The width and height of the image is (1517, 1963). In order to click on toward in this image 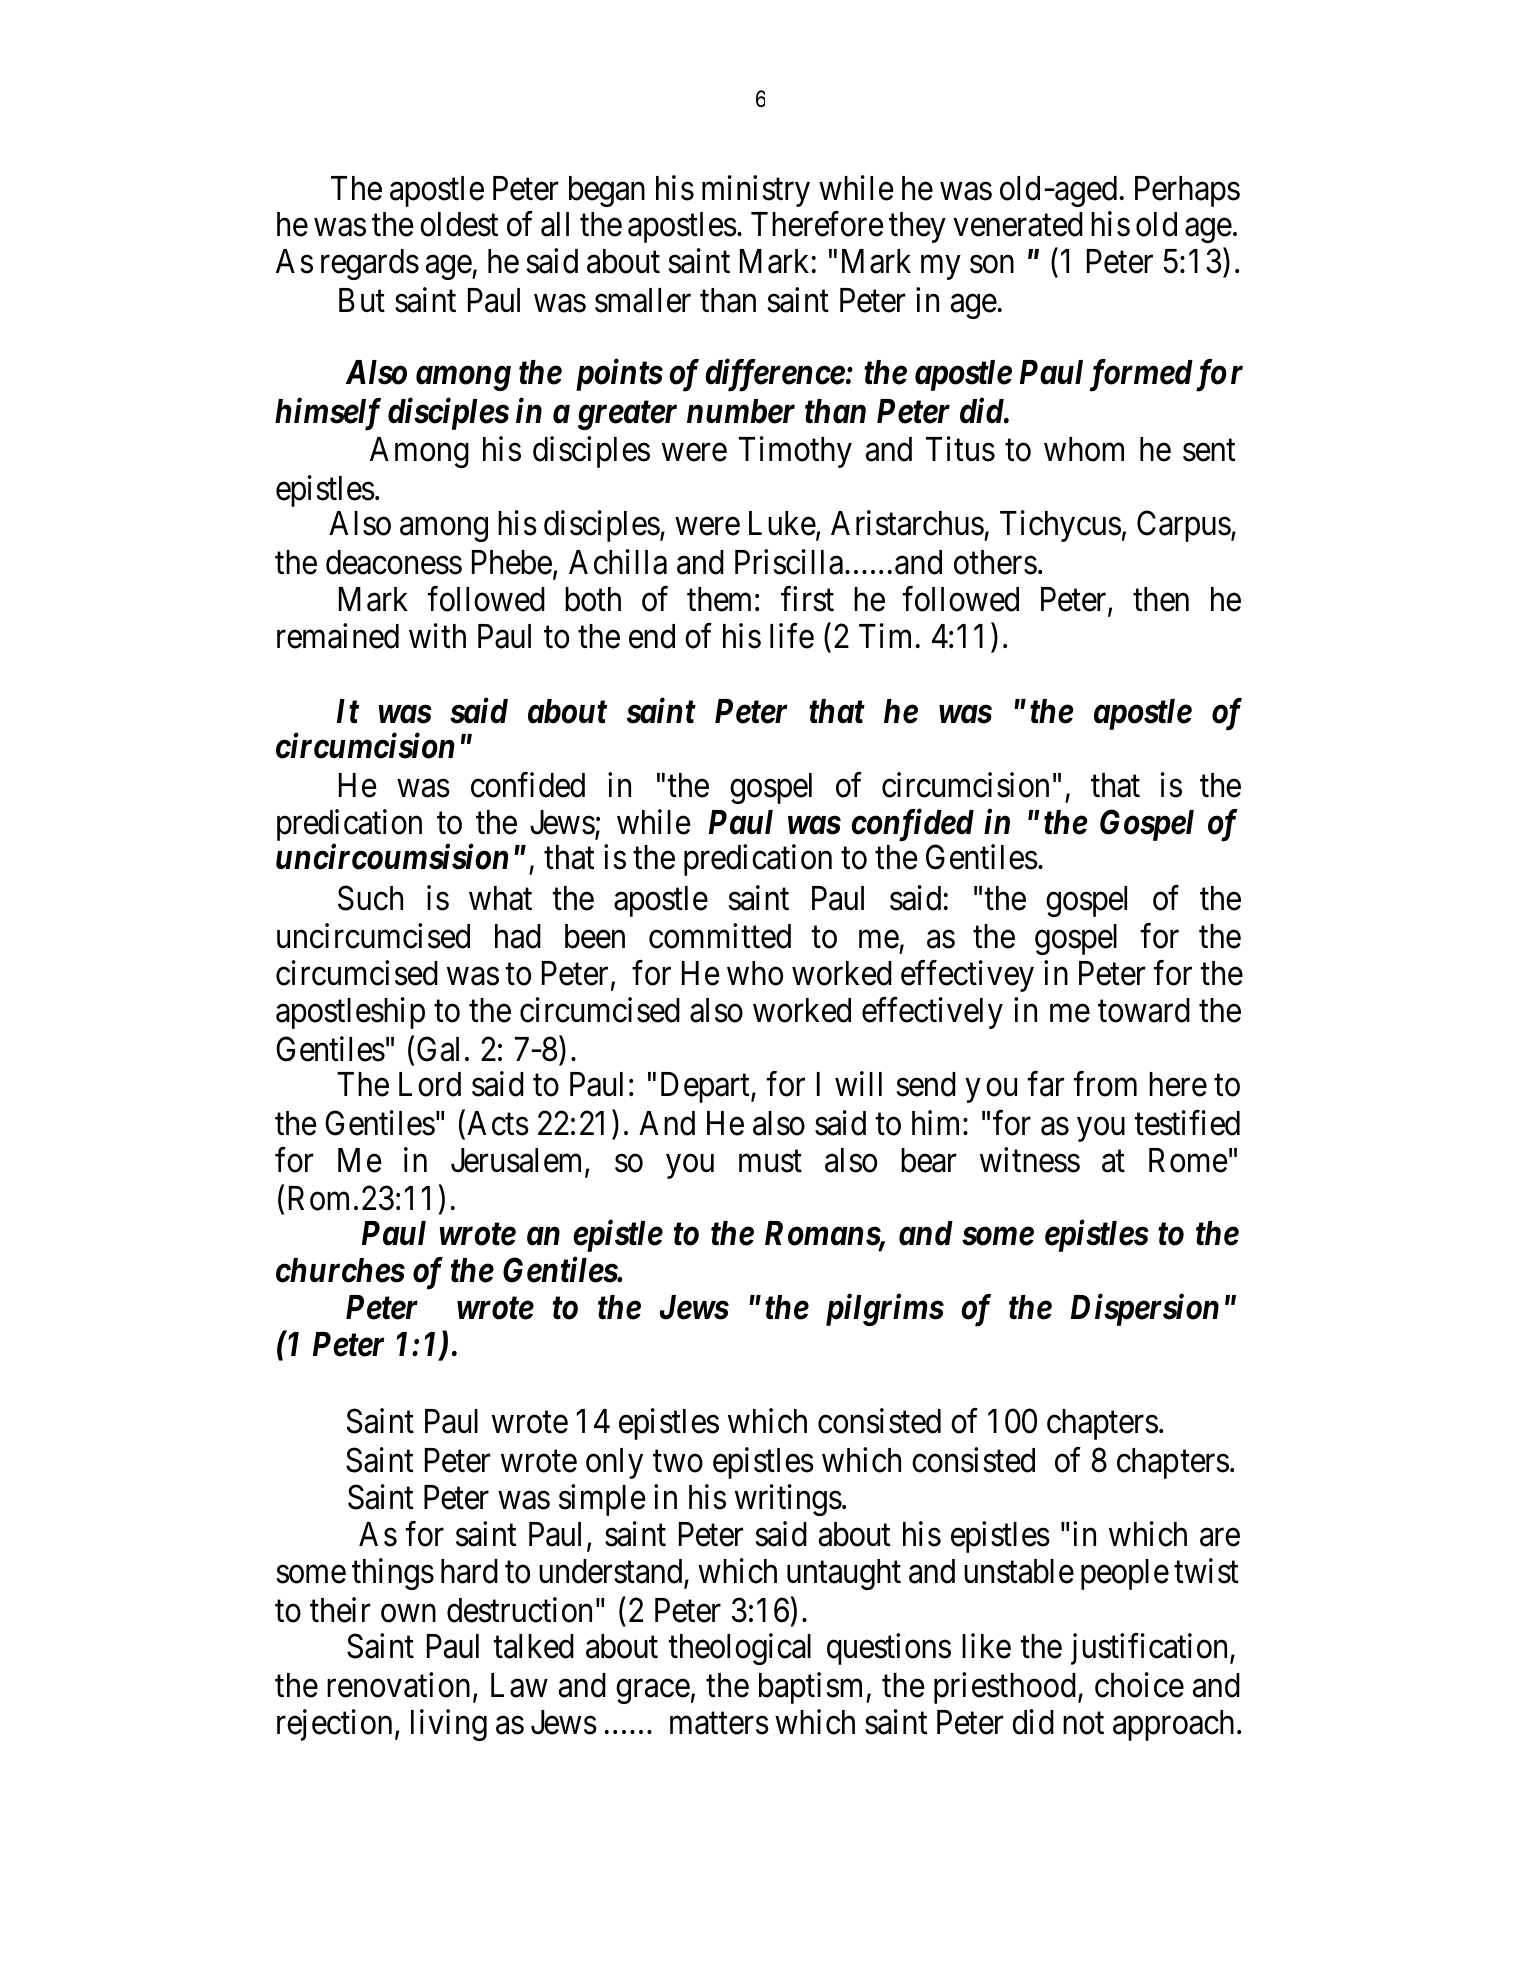, I will do `click(1144, 1010)`.
